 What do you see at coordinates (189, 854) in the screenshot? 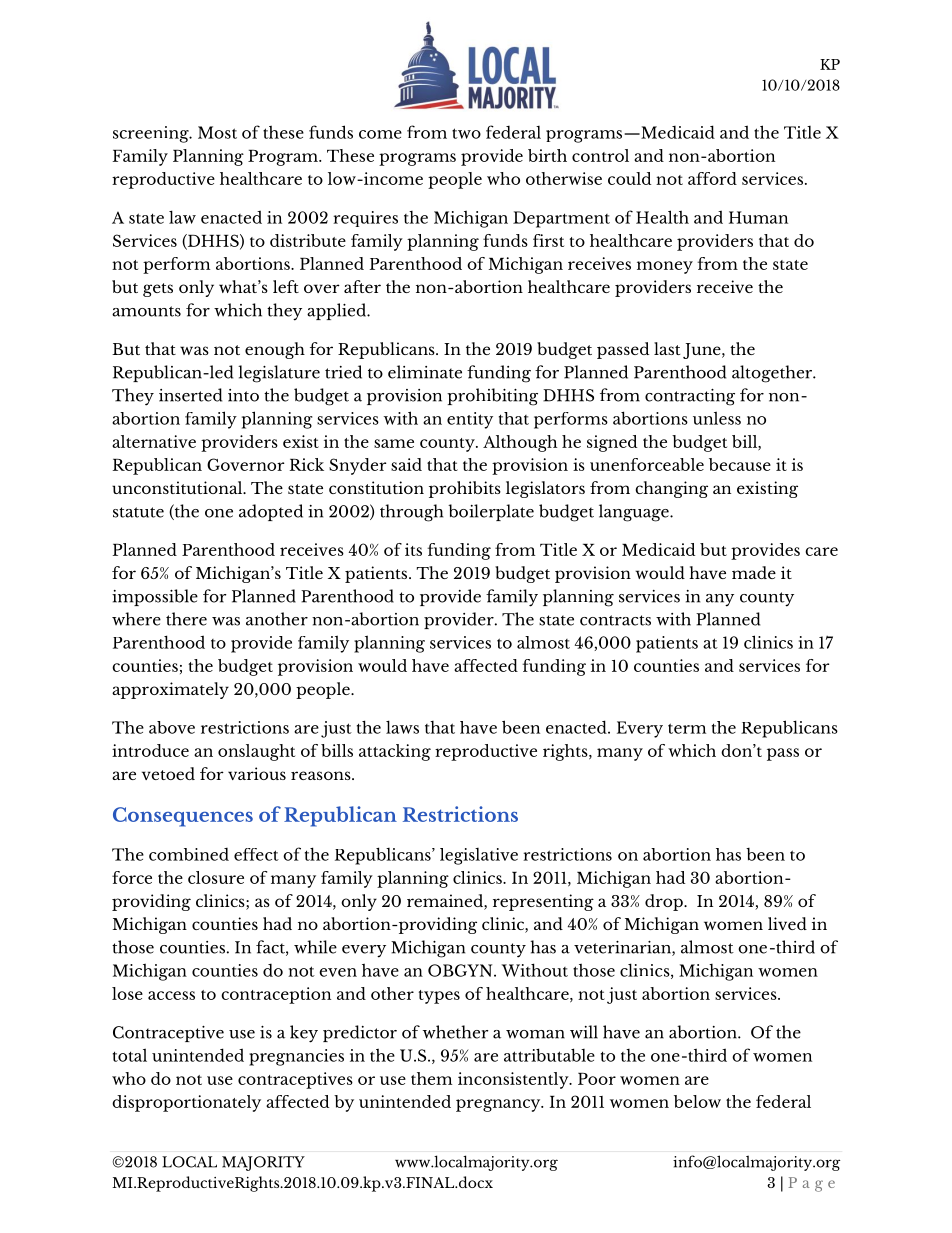
I see `combined` at bounding box center [189, 854].
